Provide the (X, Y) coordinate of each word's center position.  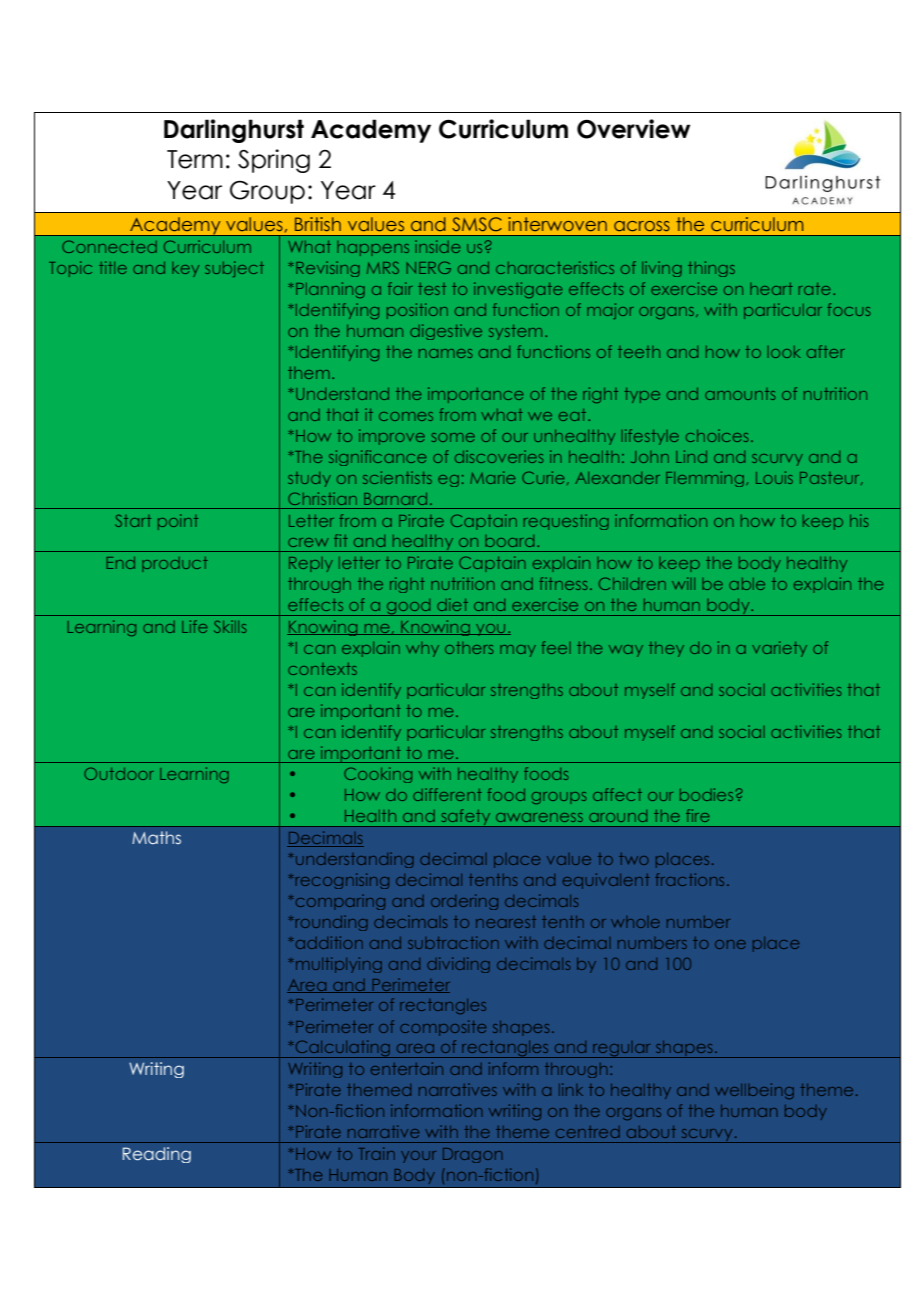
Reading (157, 1155)
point (178, 522)
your (418, 1157)
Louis (774, 477)
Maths (156, 837)
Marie (492, 477)
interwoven (557, 224)
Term (195, 159)
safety (466, 818)
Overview (633, 129)
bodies (706, 794)
